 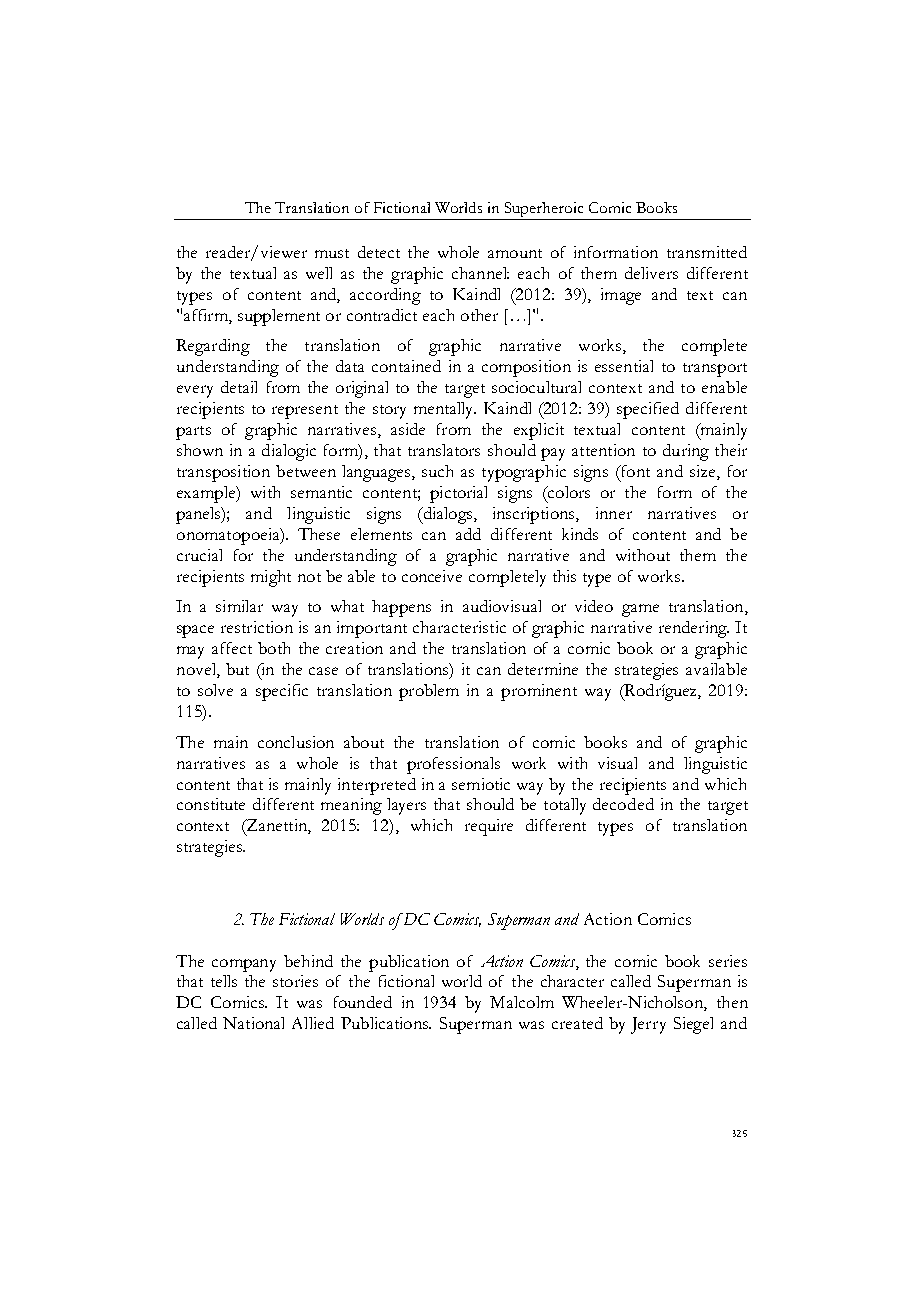 What do you see at coordinates (453, 765) in the image?
I see `professionals` at bounding box center [453, 765].
